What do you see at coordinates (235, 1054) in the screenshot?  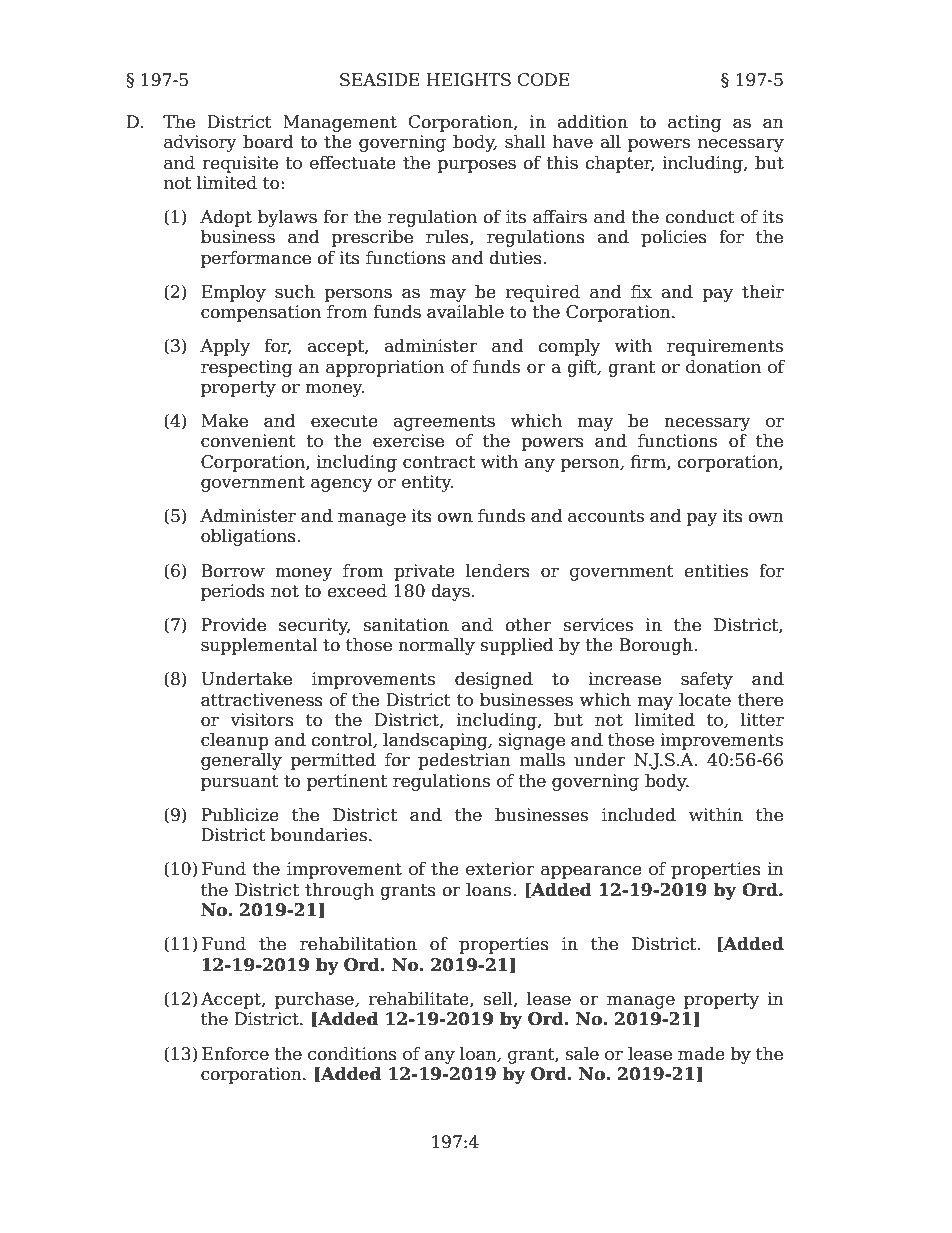 I see `Enforce` at bounding box center [235, 1054].
